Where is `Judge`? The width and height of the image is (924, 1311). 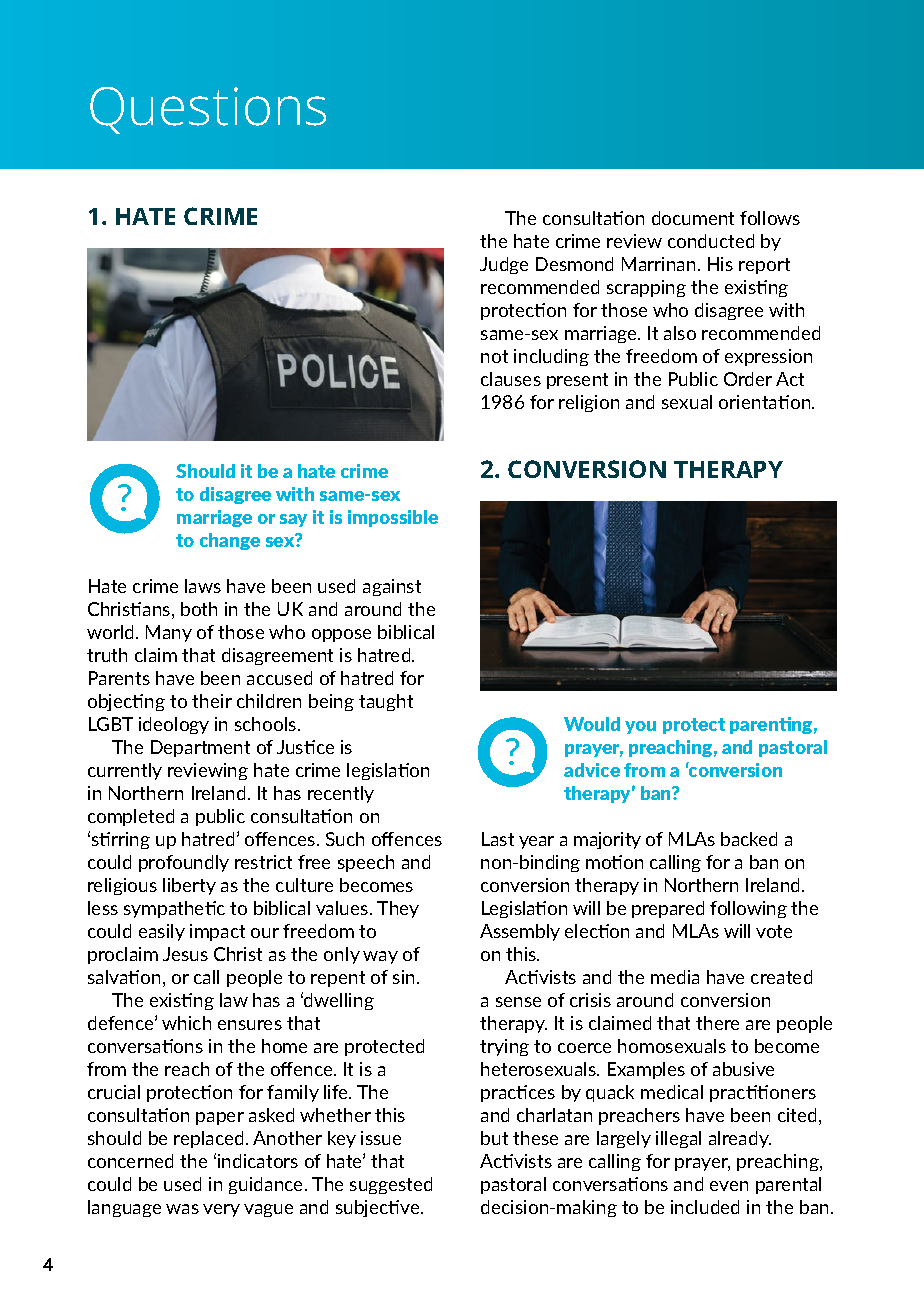
Judge is located at coordinates (504, 265).
